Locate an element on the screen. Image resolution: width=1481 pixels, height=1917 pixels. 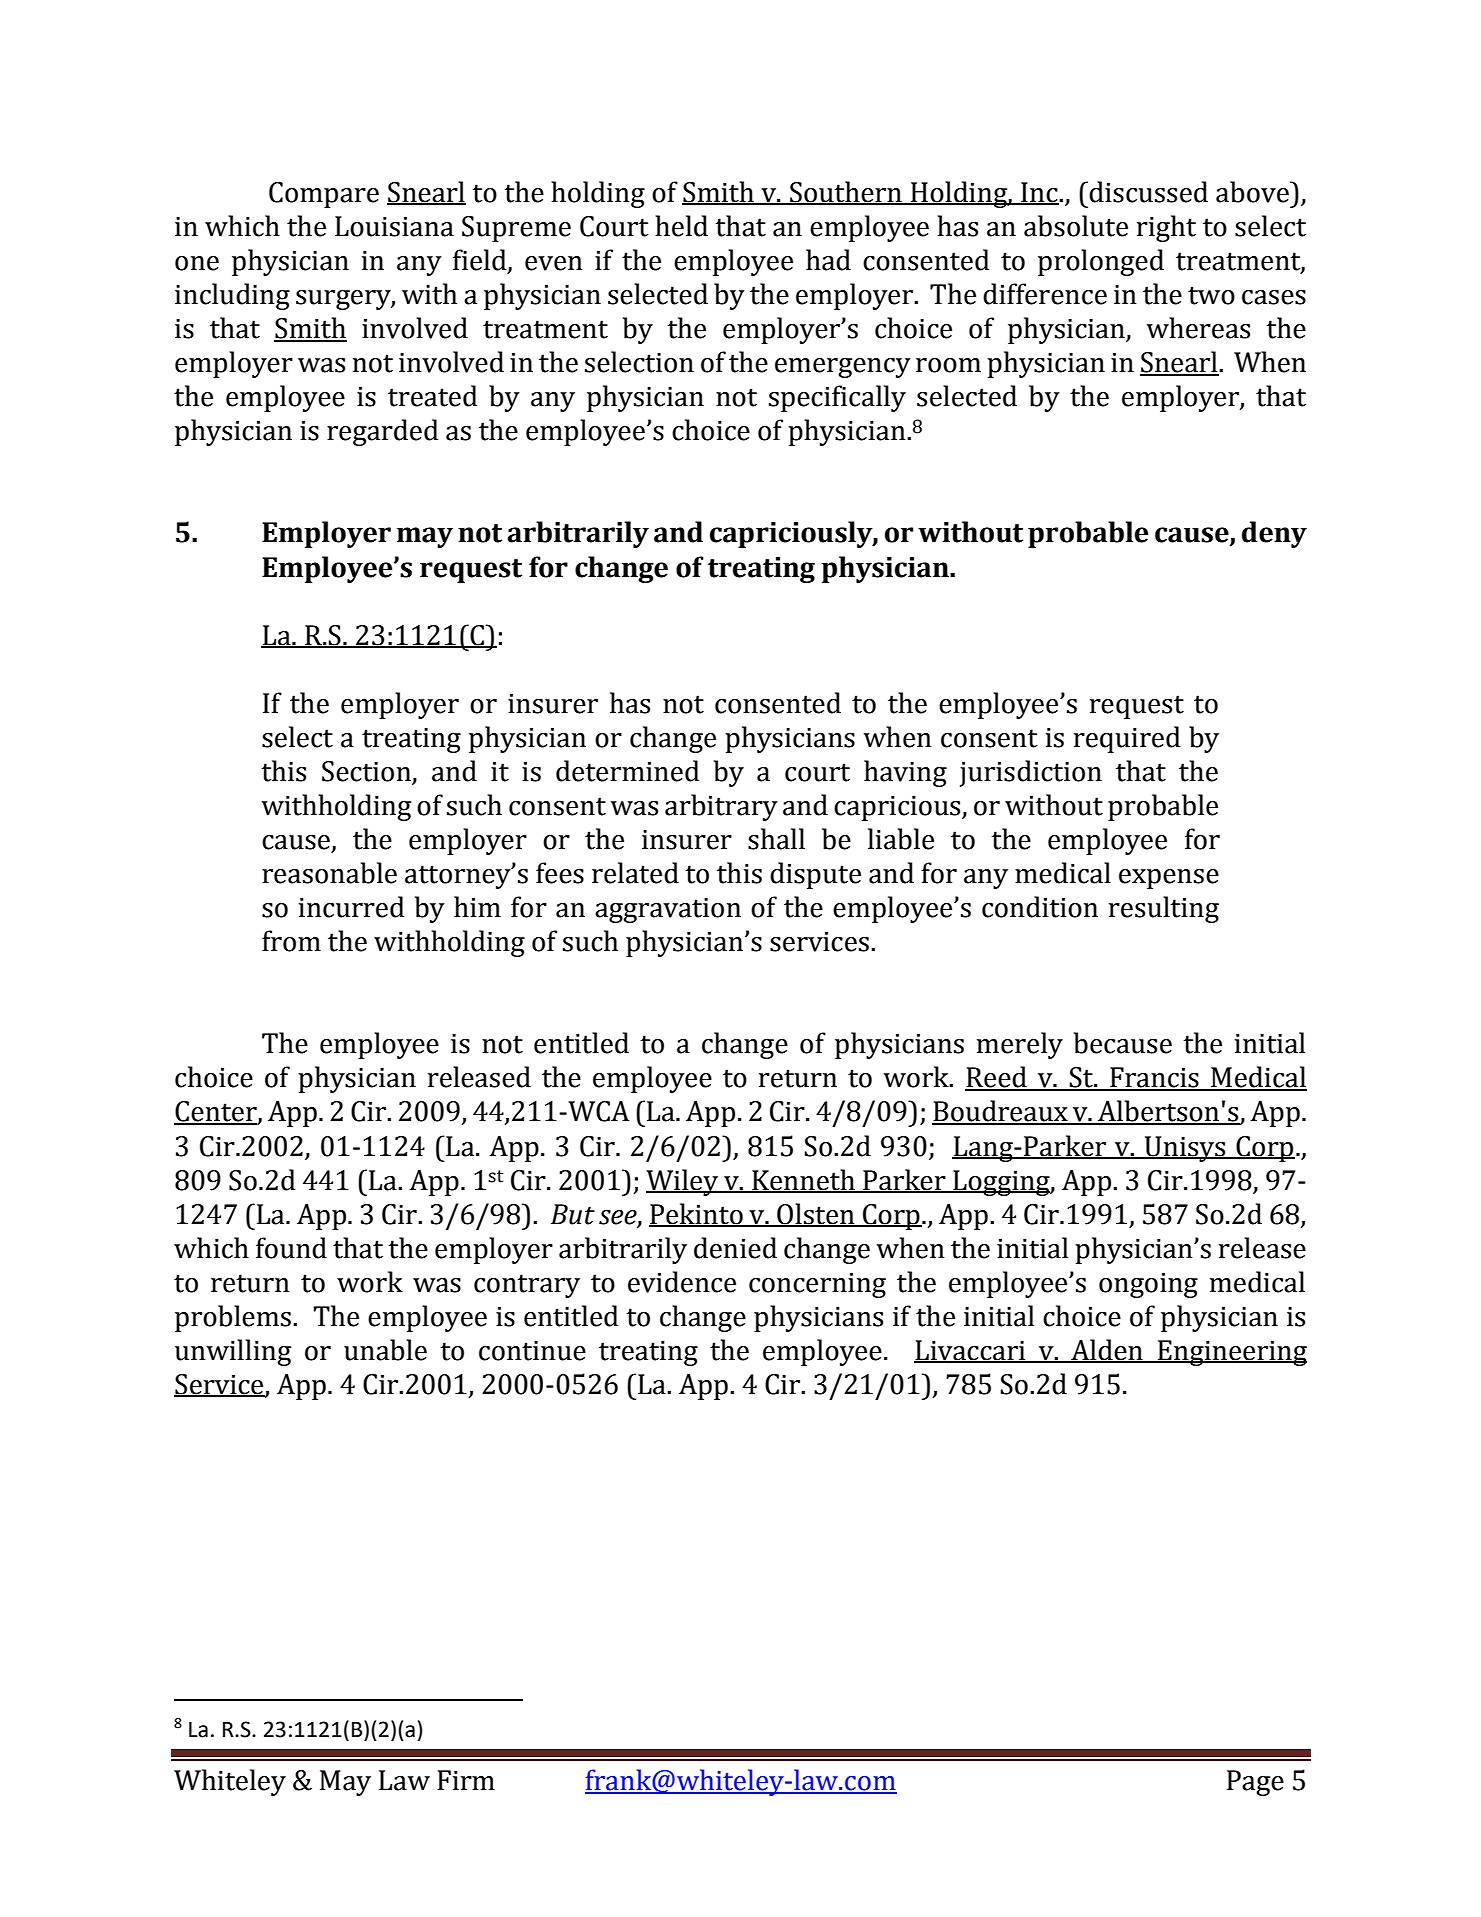
Alden is located at coordinates (1107, 1350).
